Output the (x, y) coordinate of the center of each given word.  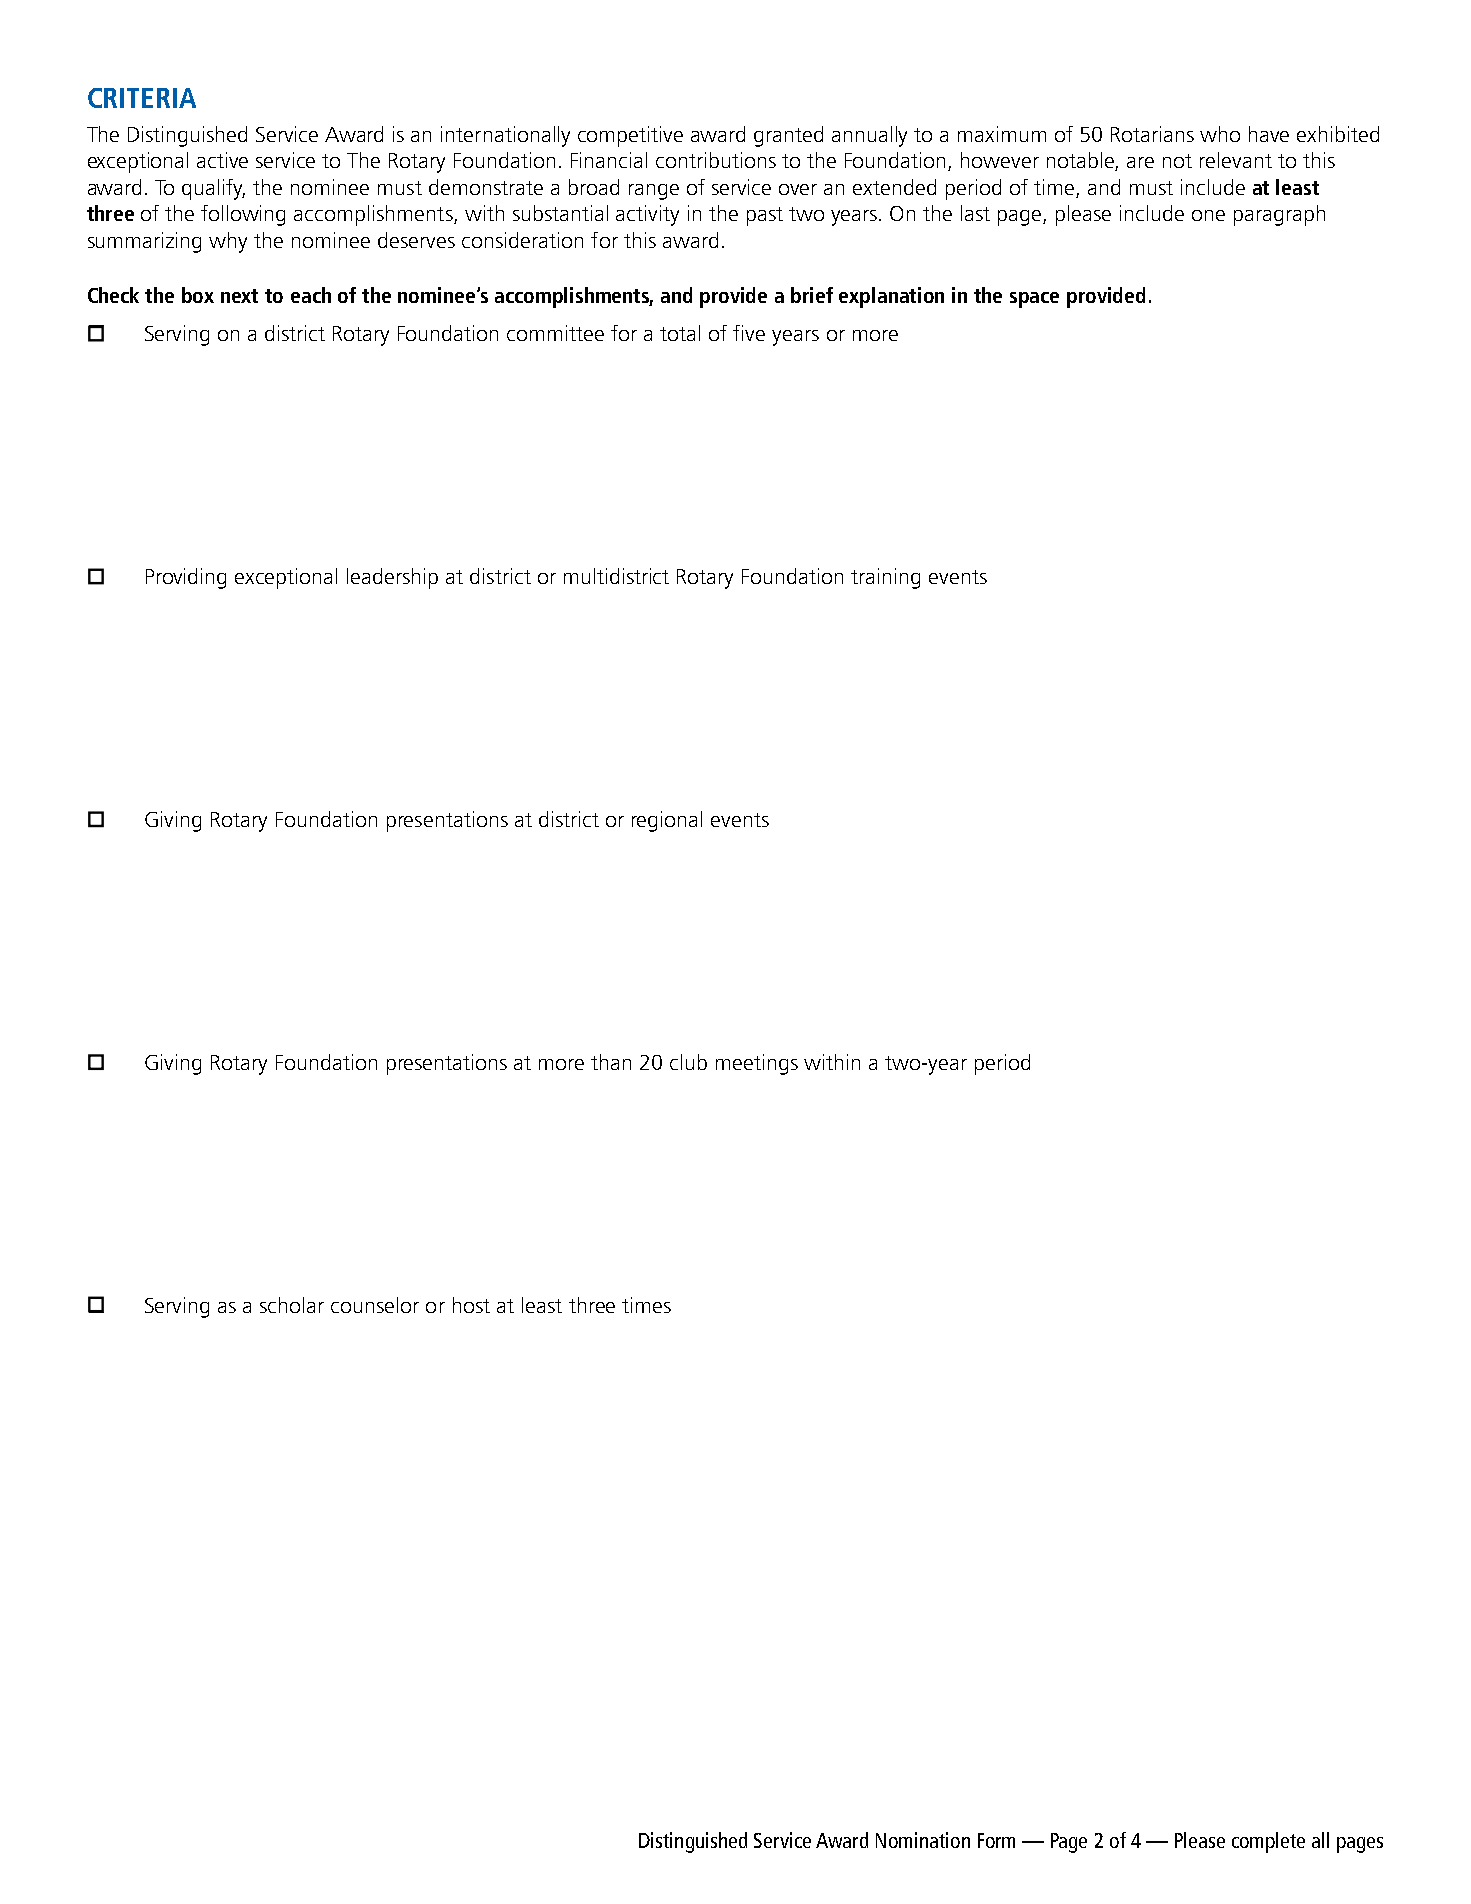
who (1220, 134)
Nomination (923, 1840)
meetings (757, 1064)
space (1034, 300)
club (688, 1062)
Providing (186, 578)
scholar (292, 1305)
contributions (716, 160)
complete (1268, 1842)
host (471, 1305)
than (611, 1062)
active (222, 160)
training (885, 578)
